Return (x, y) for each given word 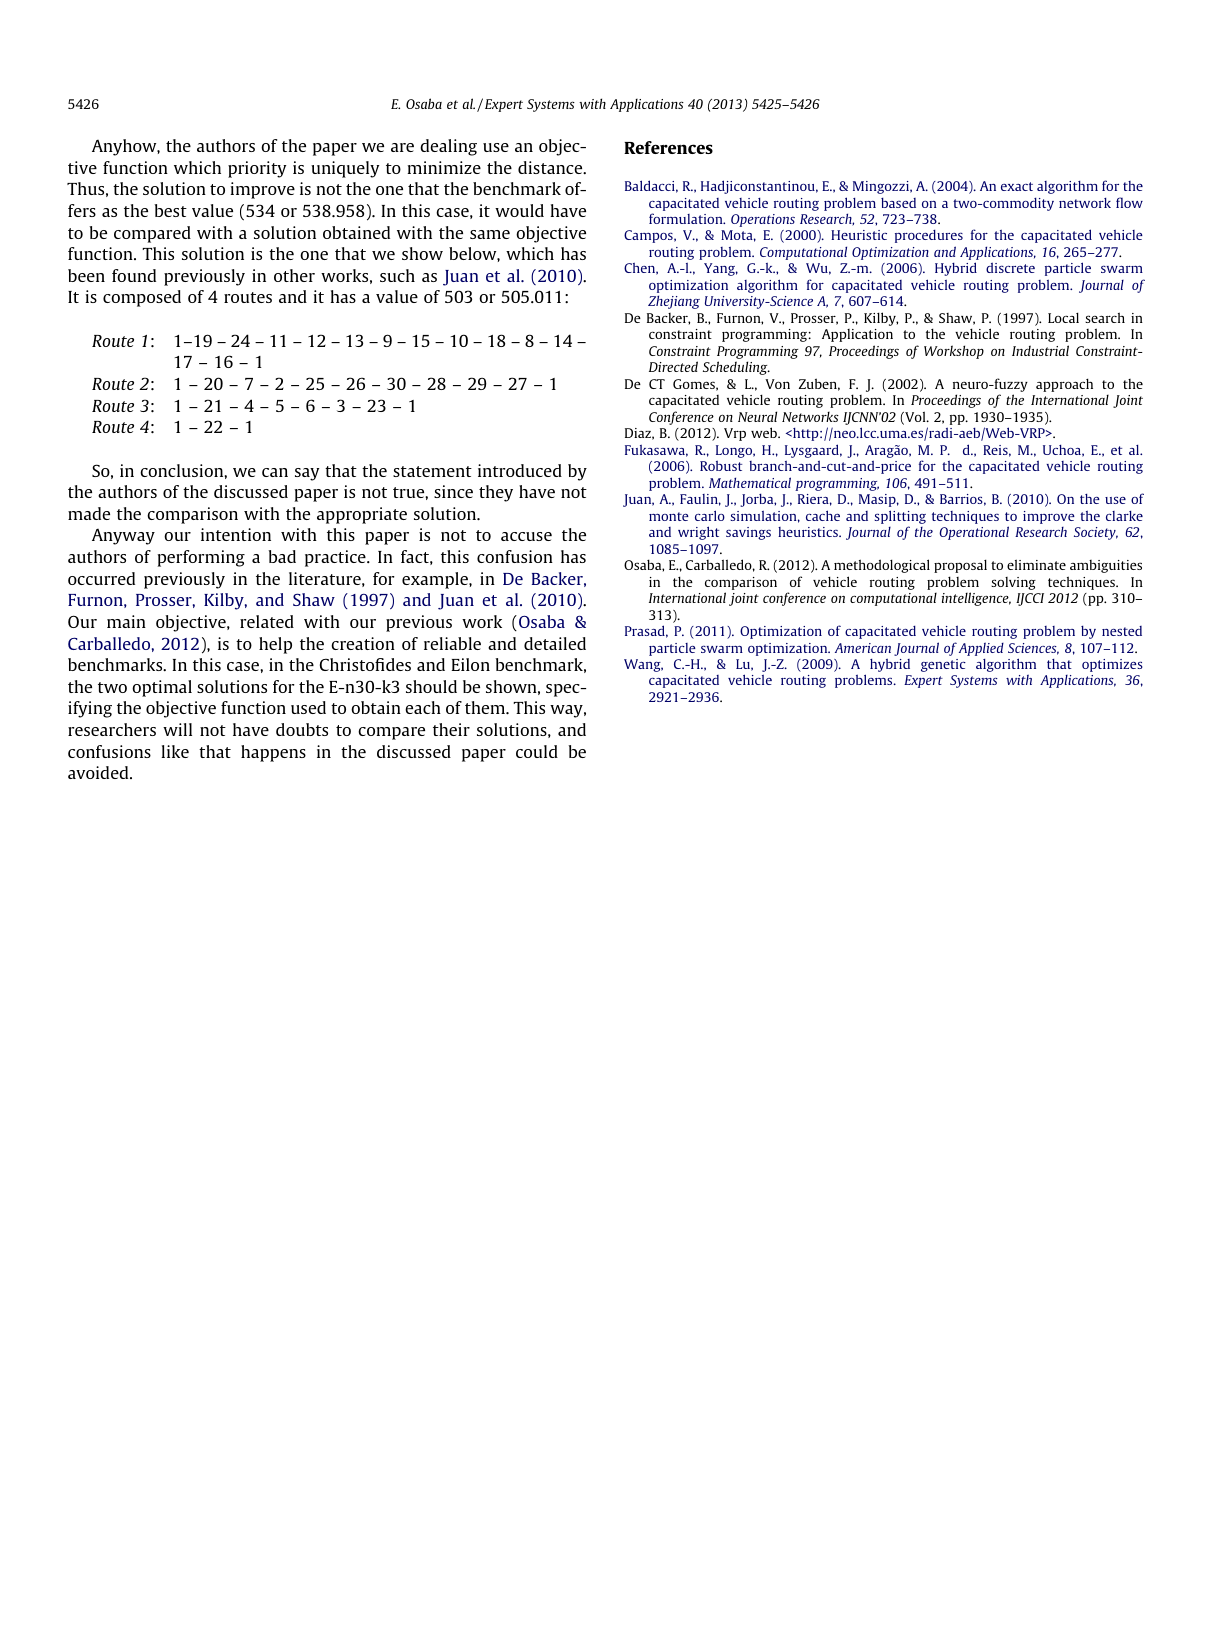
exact (1017, 186)
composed (142, 298)
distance (551, 167)
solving (1013, 583)
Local (1063, 317)
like (175, 751)
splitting (900, 517)
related (267, 621)
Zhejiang (674, 302)
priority (257, 169)
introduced (520, 470)
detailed (555, 643)
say (307, 474)
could (537, 751)
